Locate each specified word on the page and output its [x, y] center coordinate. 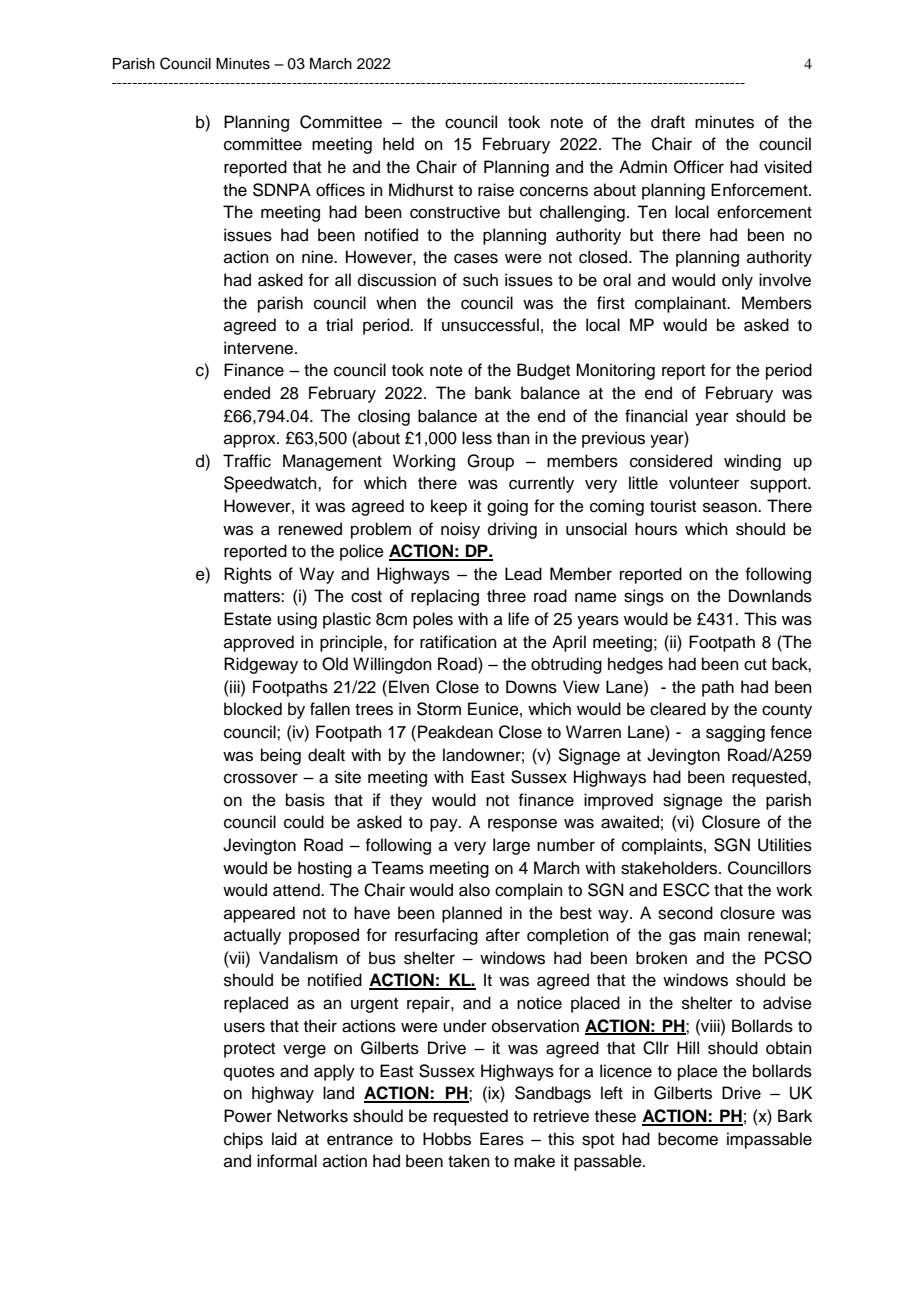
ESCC [686, 890]
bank [493, 393]
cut [755, 665]
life [518, 619]
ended [247, 393]
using [297, 620]
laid [284, 1139]
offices [340, 190]
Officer [699, 167]
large [511, 846]
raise [496, 190]
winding [752, 462]
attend [297, 890]
